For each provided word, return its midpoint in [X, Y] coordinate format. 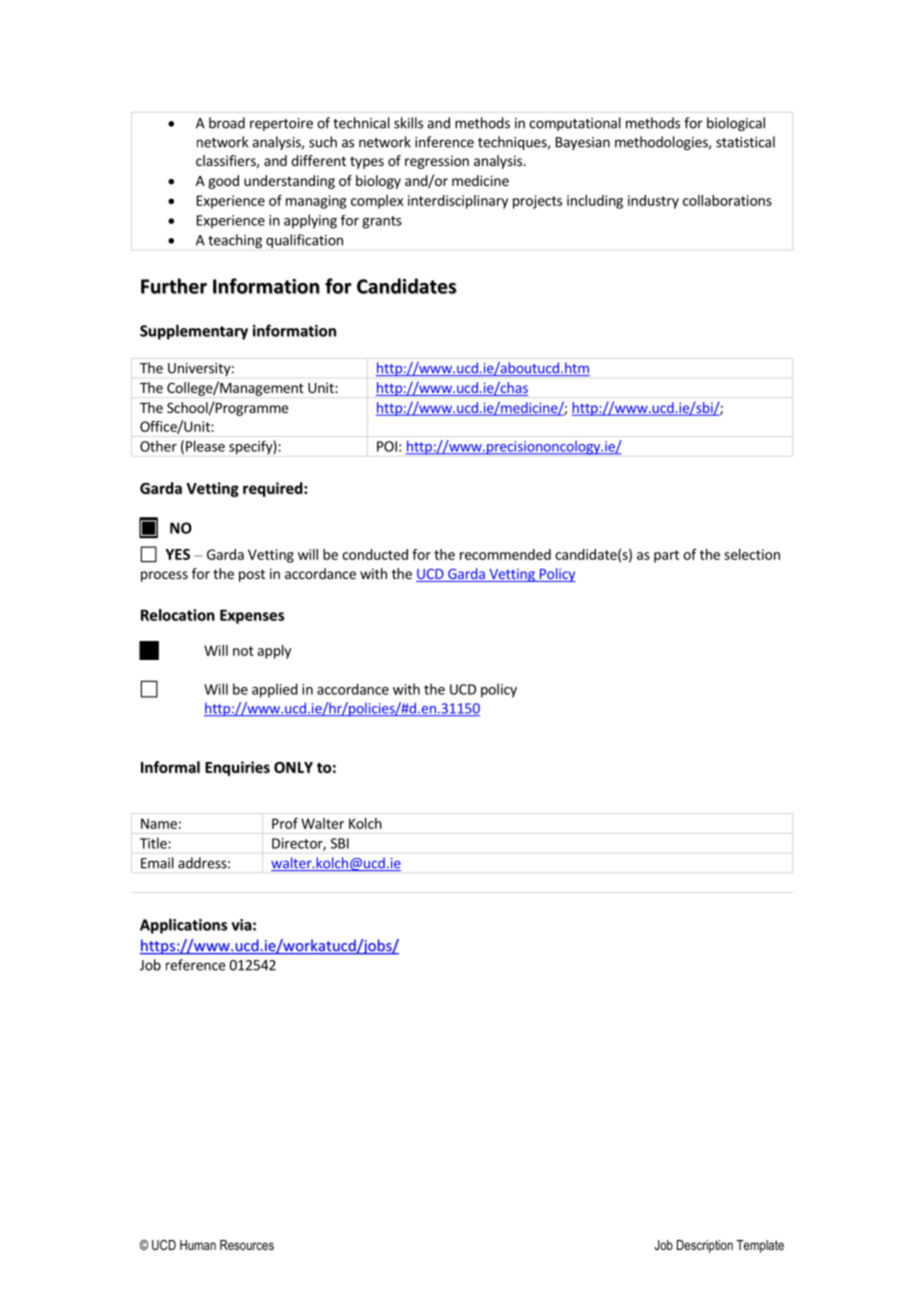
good [223, 182]
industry [653, 202]
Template [760, 1246]
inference [444, 142]
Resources [247, 1245]
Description [705, 1246]
